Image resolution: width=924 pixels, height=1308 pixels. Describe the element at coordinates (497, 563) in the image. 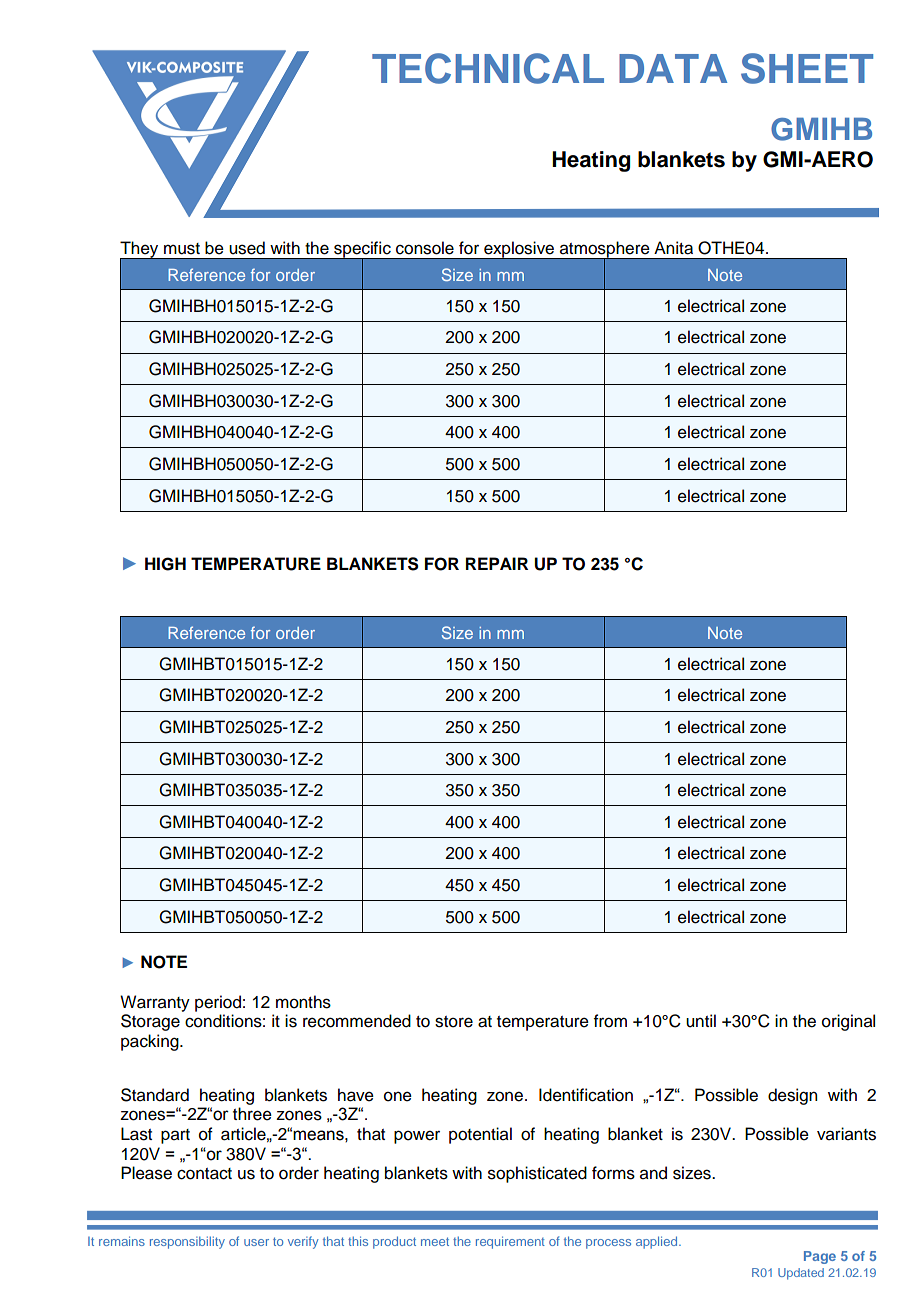

I see `REPAIR` at that location.
